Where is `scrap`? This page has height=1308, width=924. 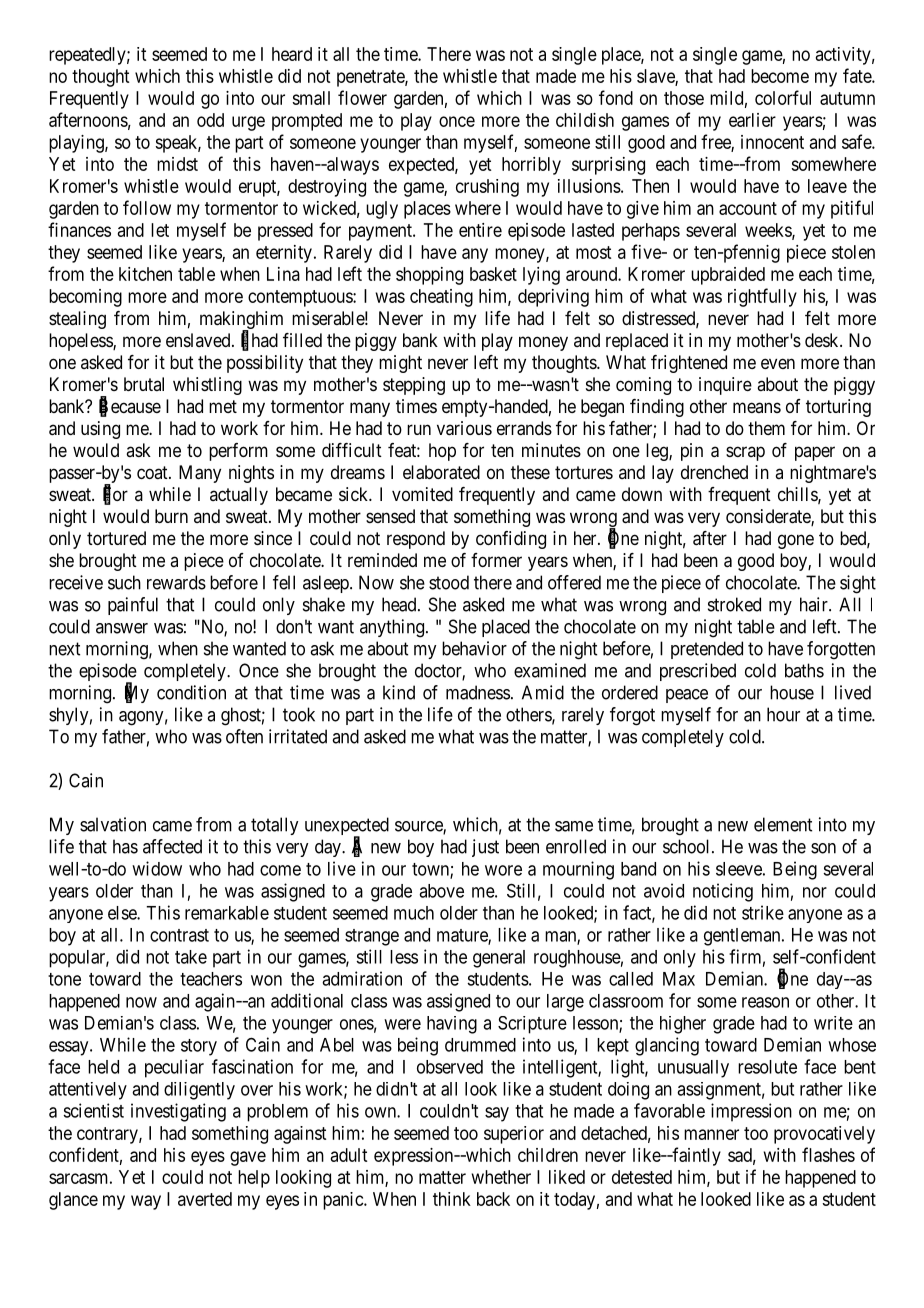 scrap is located at coordinates (745, 453).
